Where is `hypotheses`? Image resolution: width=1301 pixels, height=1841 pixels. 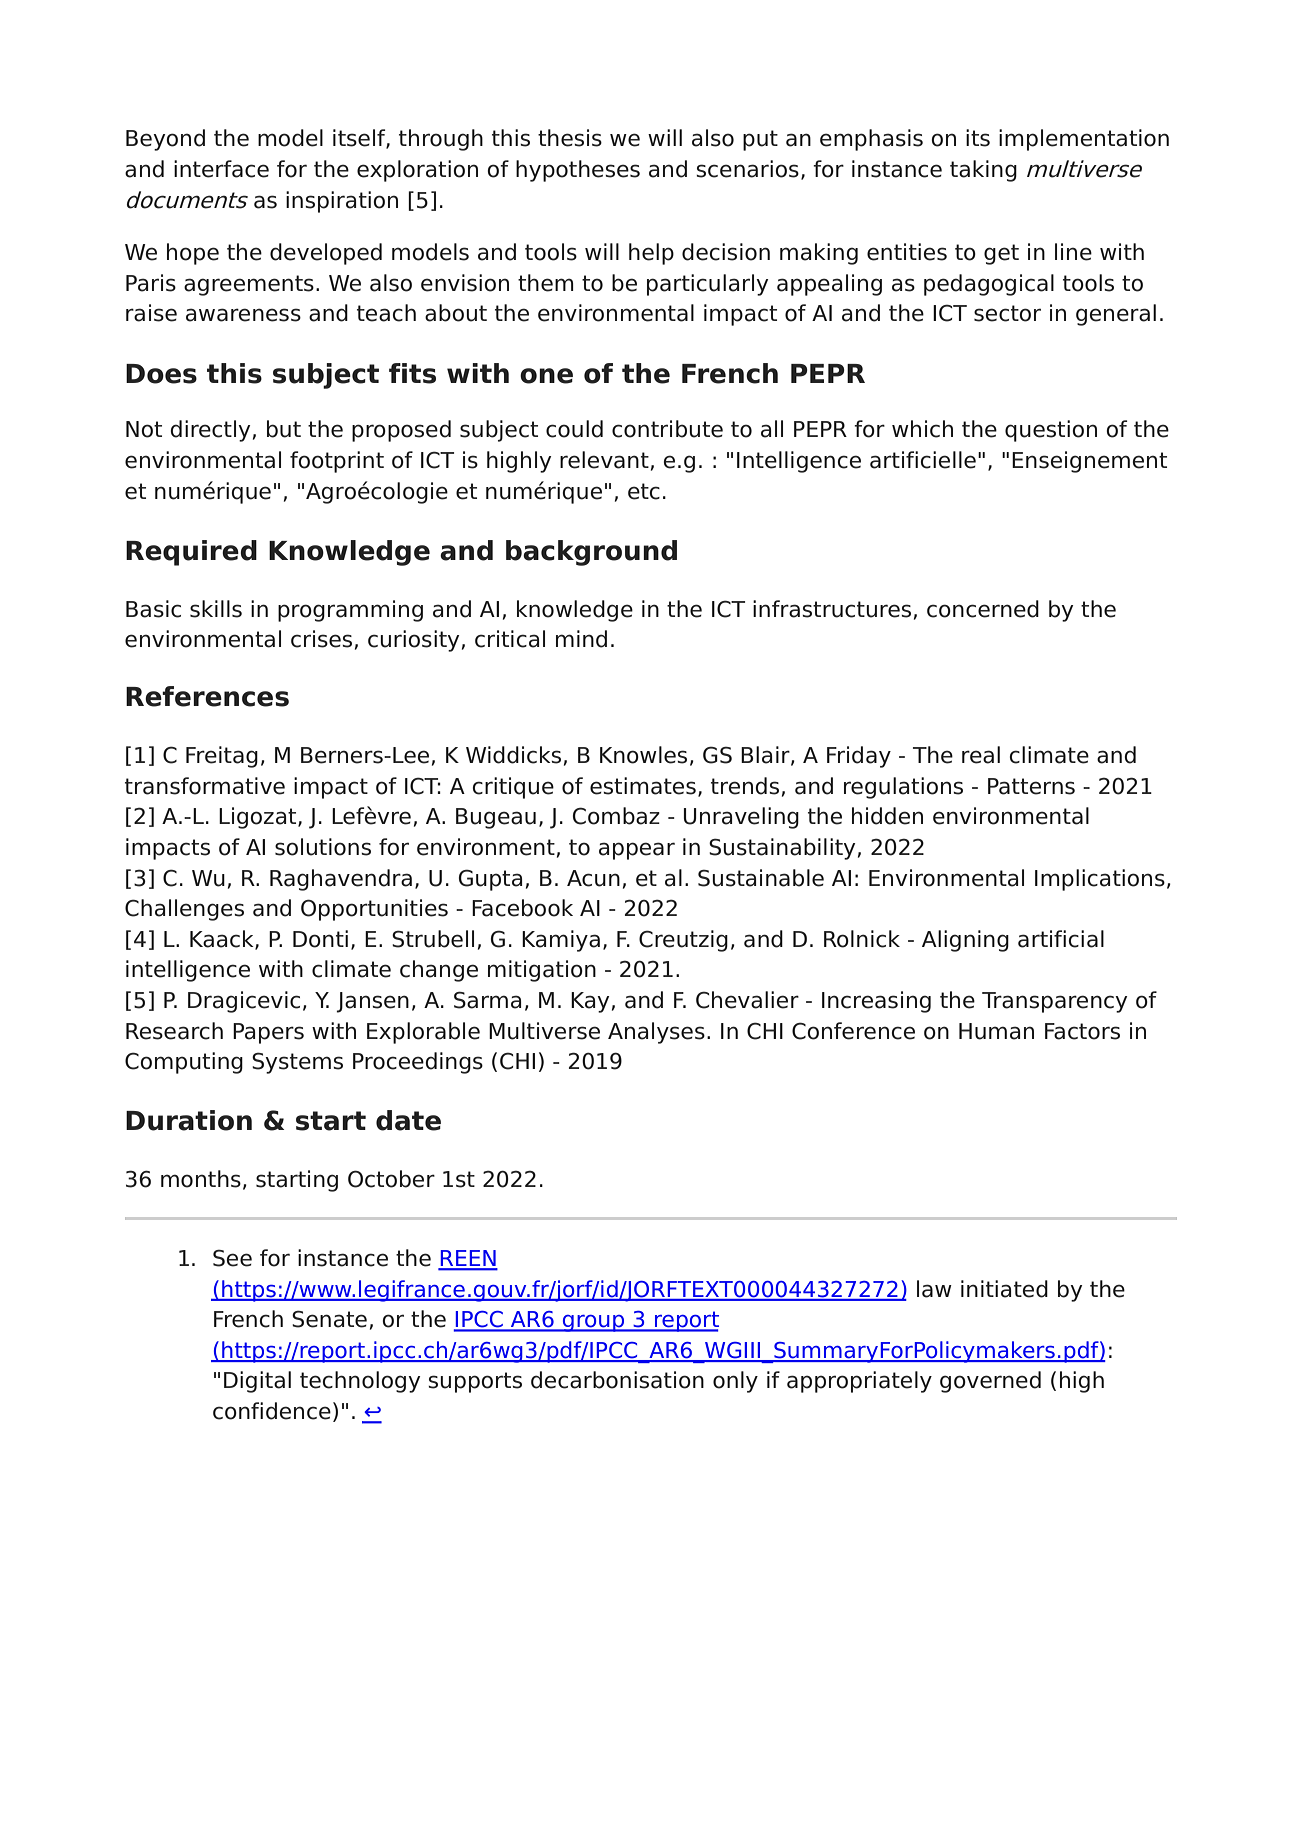 hypotheses is located at coordinates (578, 171).
